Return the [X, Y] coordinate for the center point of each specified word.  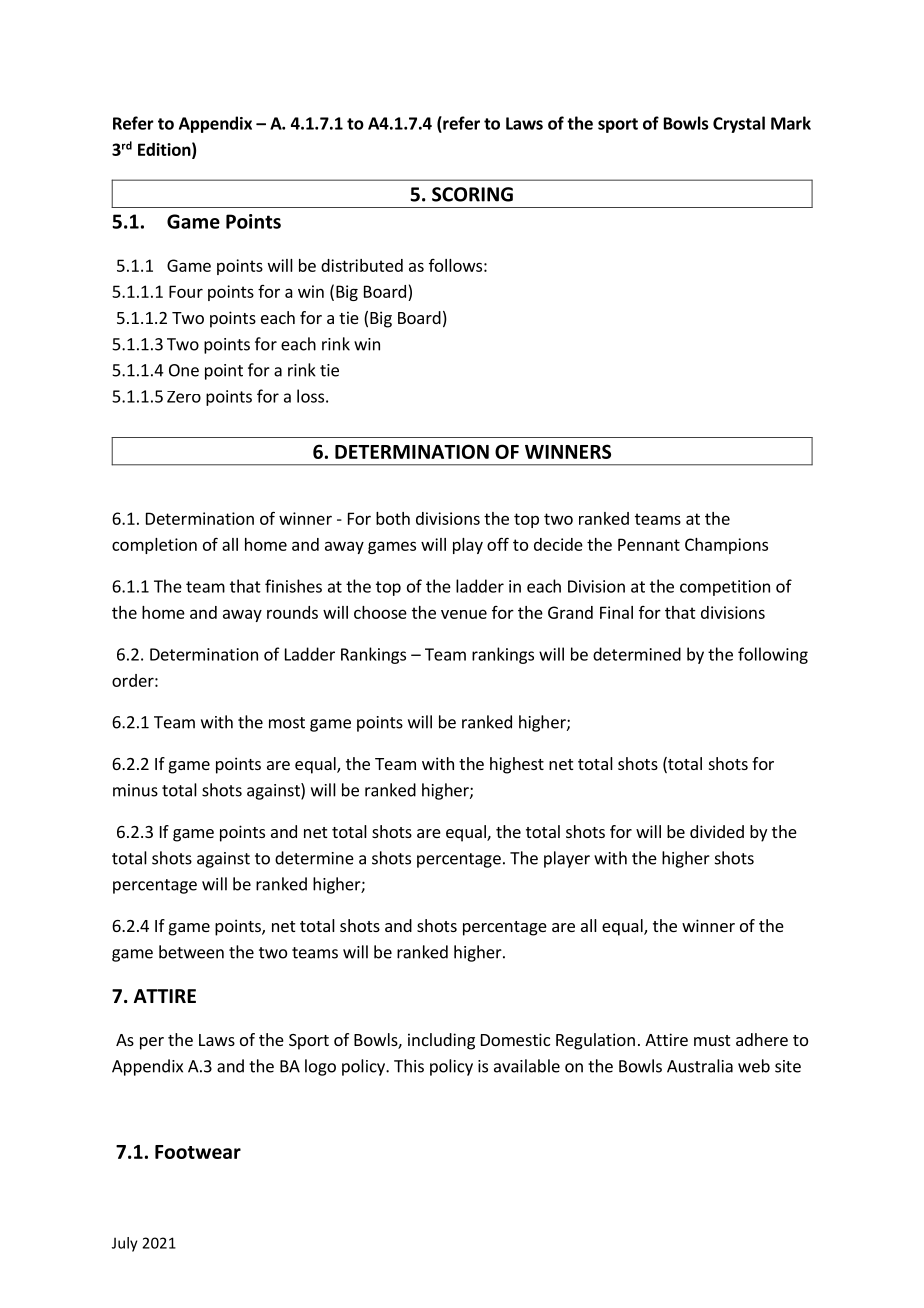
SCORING [472, 194]
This [409, 1066]
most [287, 723]
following [773, 655]
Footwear [198, 1152]
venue [464, 614]
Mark [791, 123]
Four [186, 291]
